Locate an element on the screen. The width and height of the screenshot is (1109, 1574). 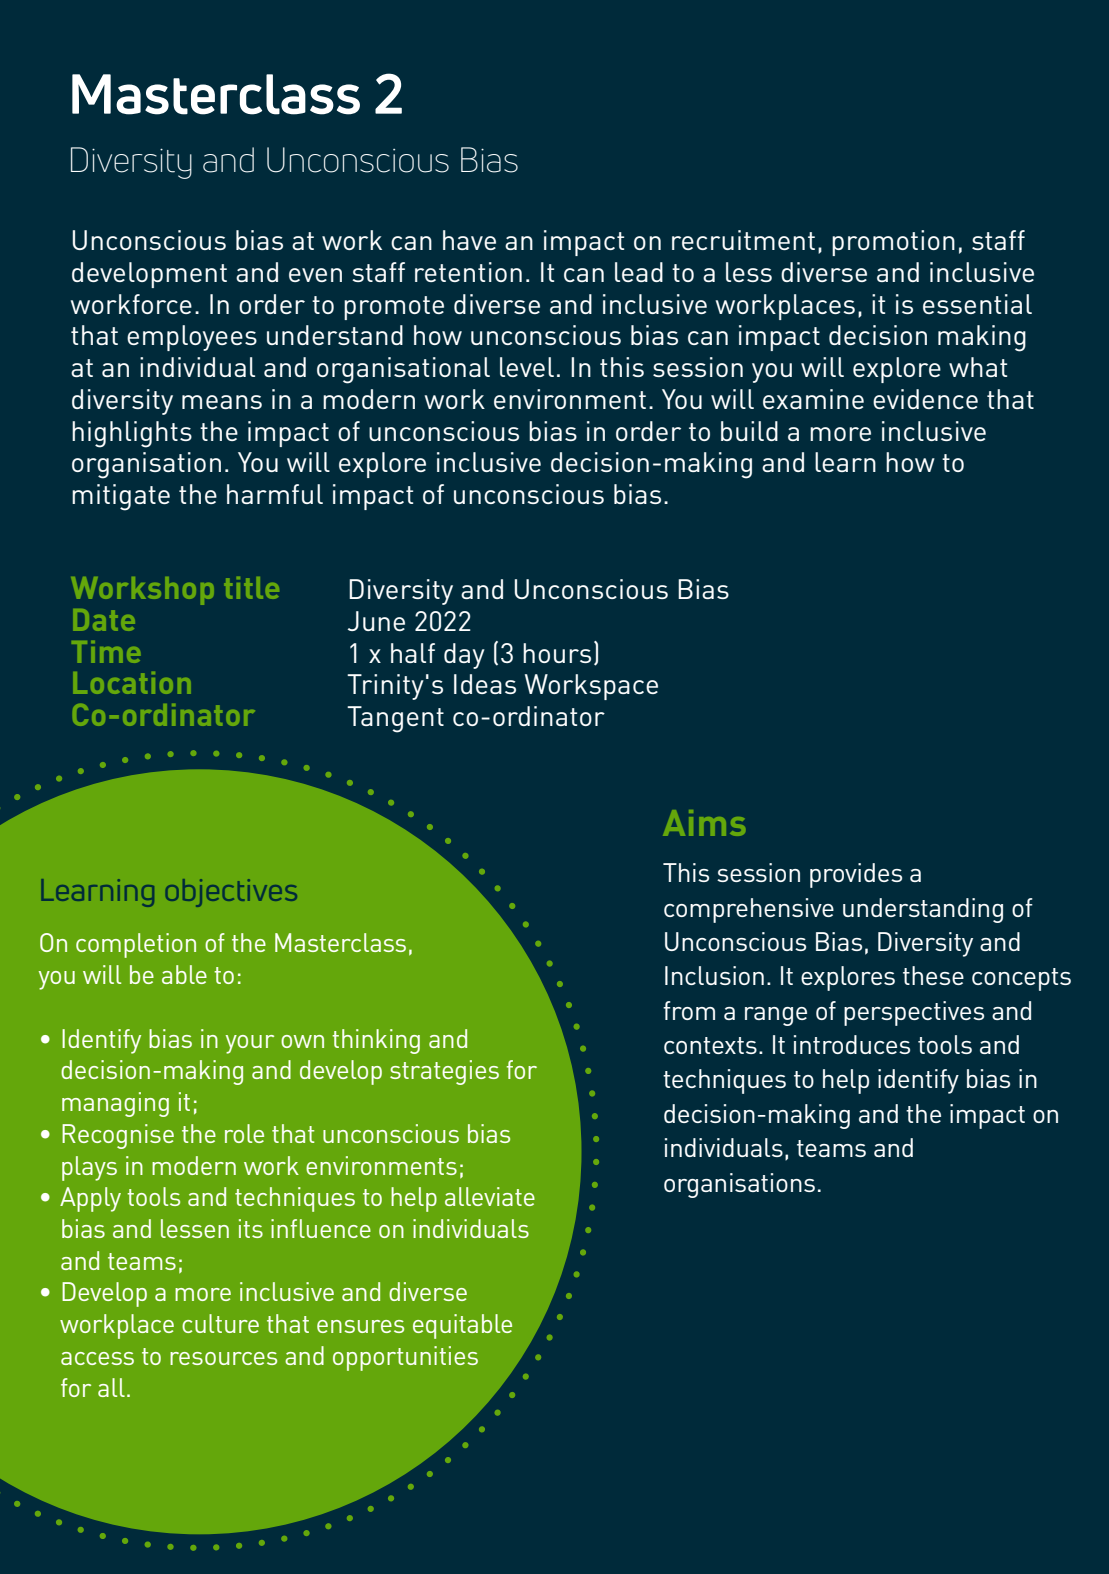
employees is located at coordinates (192, 338).
